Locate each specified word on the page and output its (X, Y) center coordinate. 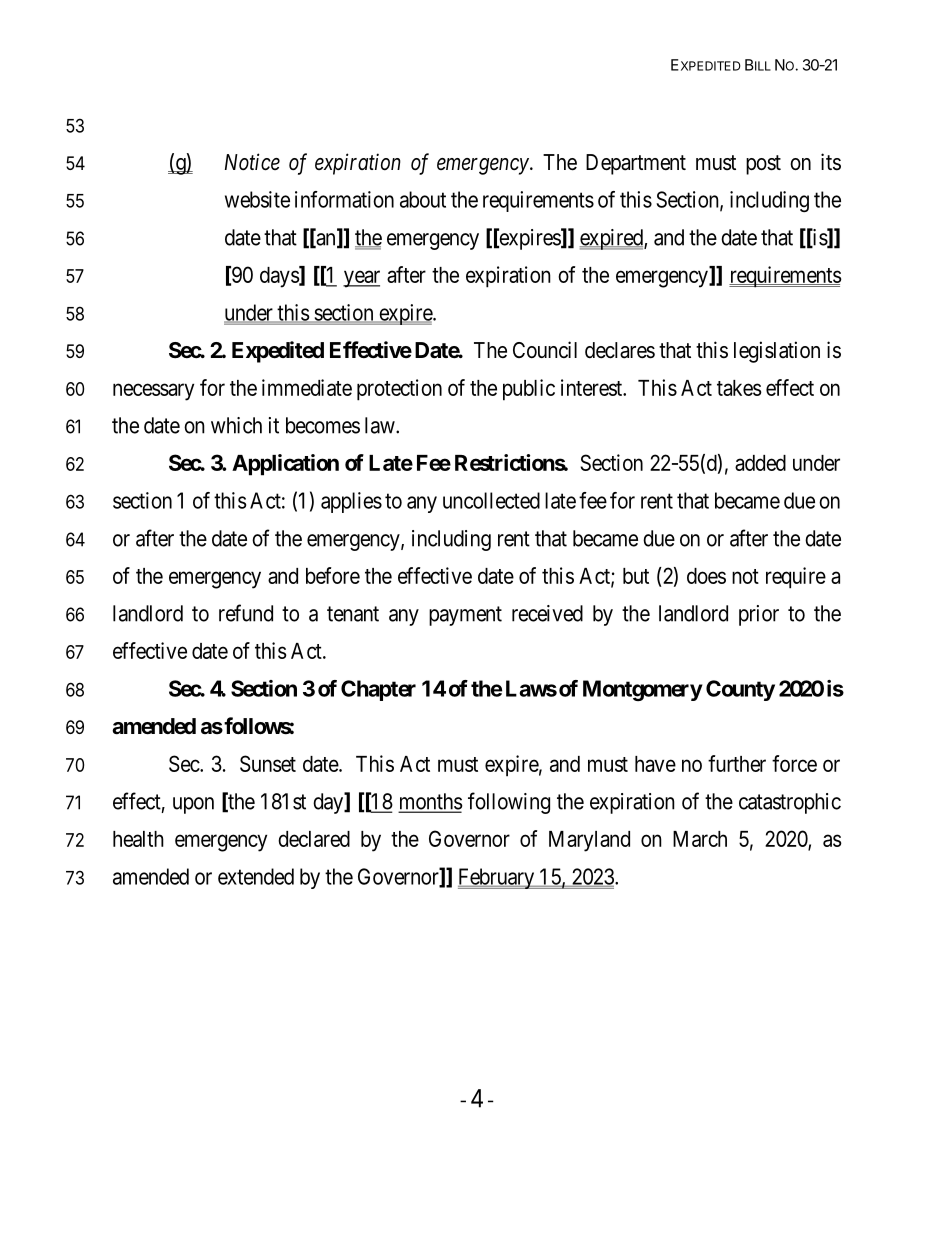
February (497, 878)
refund (246, 613)
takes (739, 388)
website (257, 199)
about (423, 199)
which (236, 425)
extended (256, 876)
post (763, 165)
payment (465, 616)
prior (759, 615)
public (529, 390)
